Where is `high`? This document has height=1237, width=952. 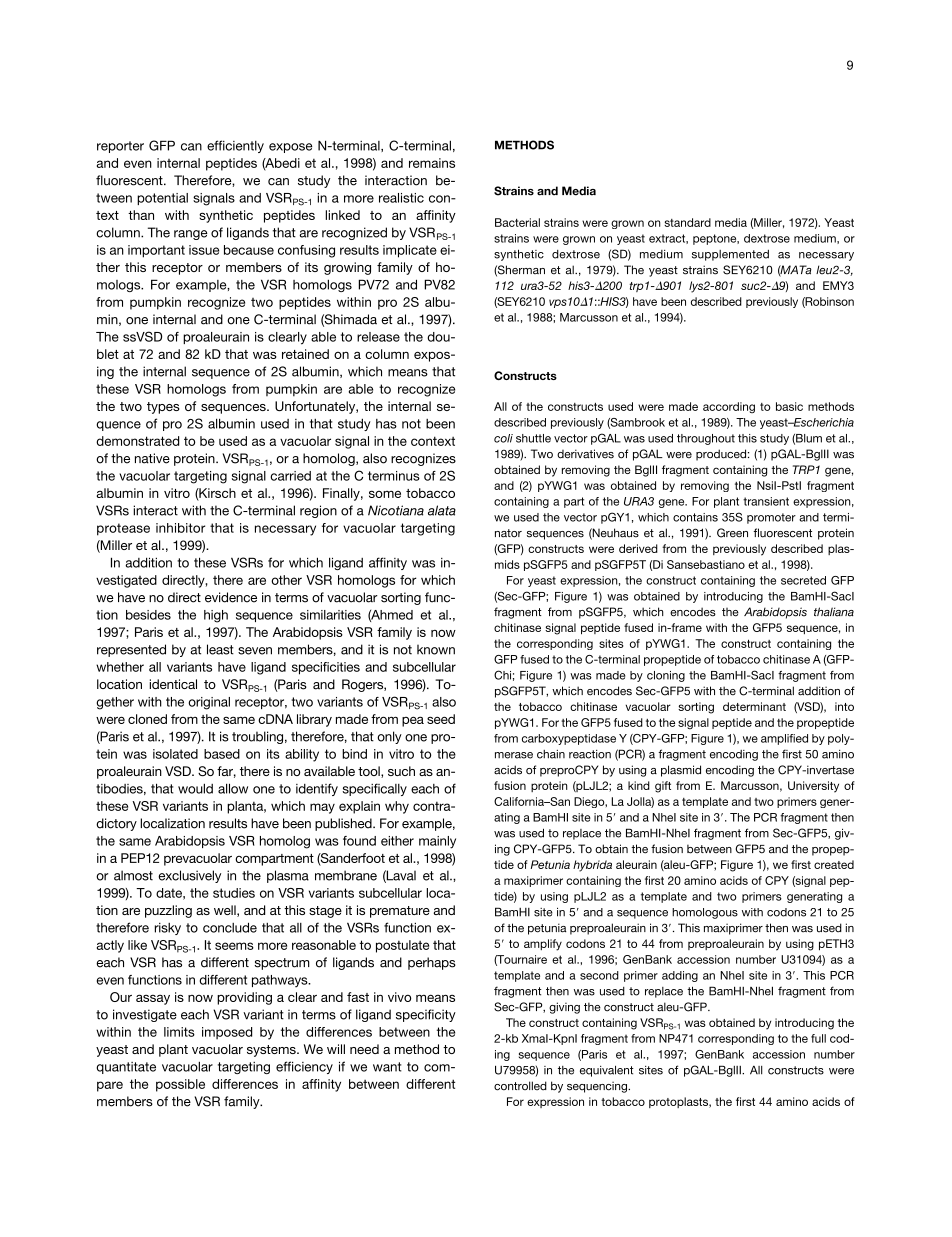
high is located at coordinates (216, 616).
